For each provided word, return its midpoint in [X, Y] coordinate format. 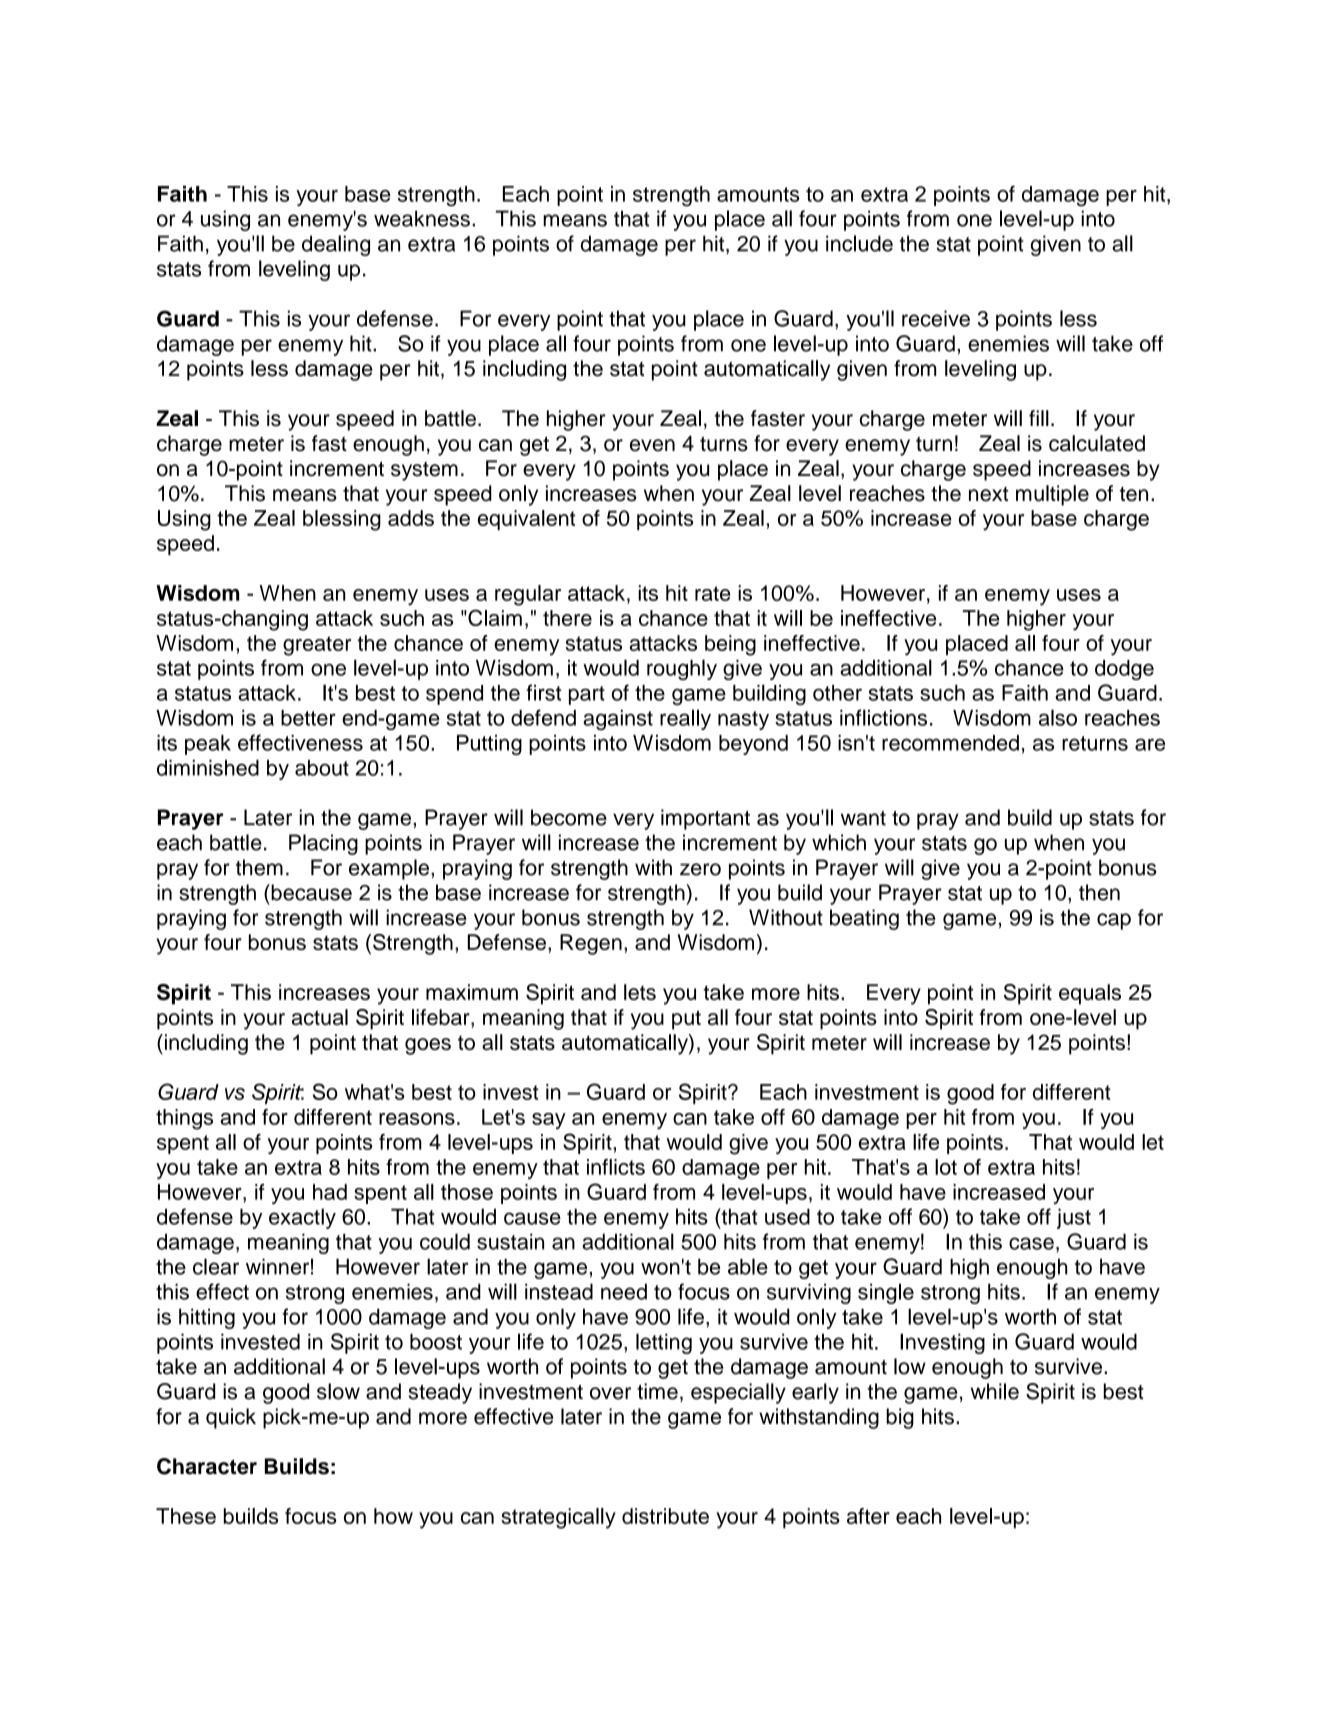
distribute [665, 1516]
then [1099, 892]
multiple [1052, 495]
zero [700, 869]
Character [207, 1466]
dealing [336, 245]
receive [936, 318]
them [259, 867]
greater [317, 646]
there [567, 618]
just [1074, 1218]
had [330, 1192]
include [859, 243]
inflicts [616, 1167]
